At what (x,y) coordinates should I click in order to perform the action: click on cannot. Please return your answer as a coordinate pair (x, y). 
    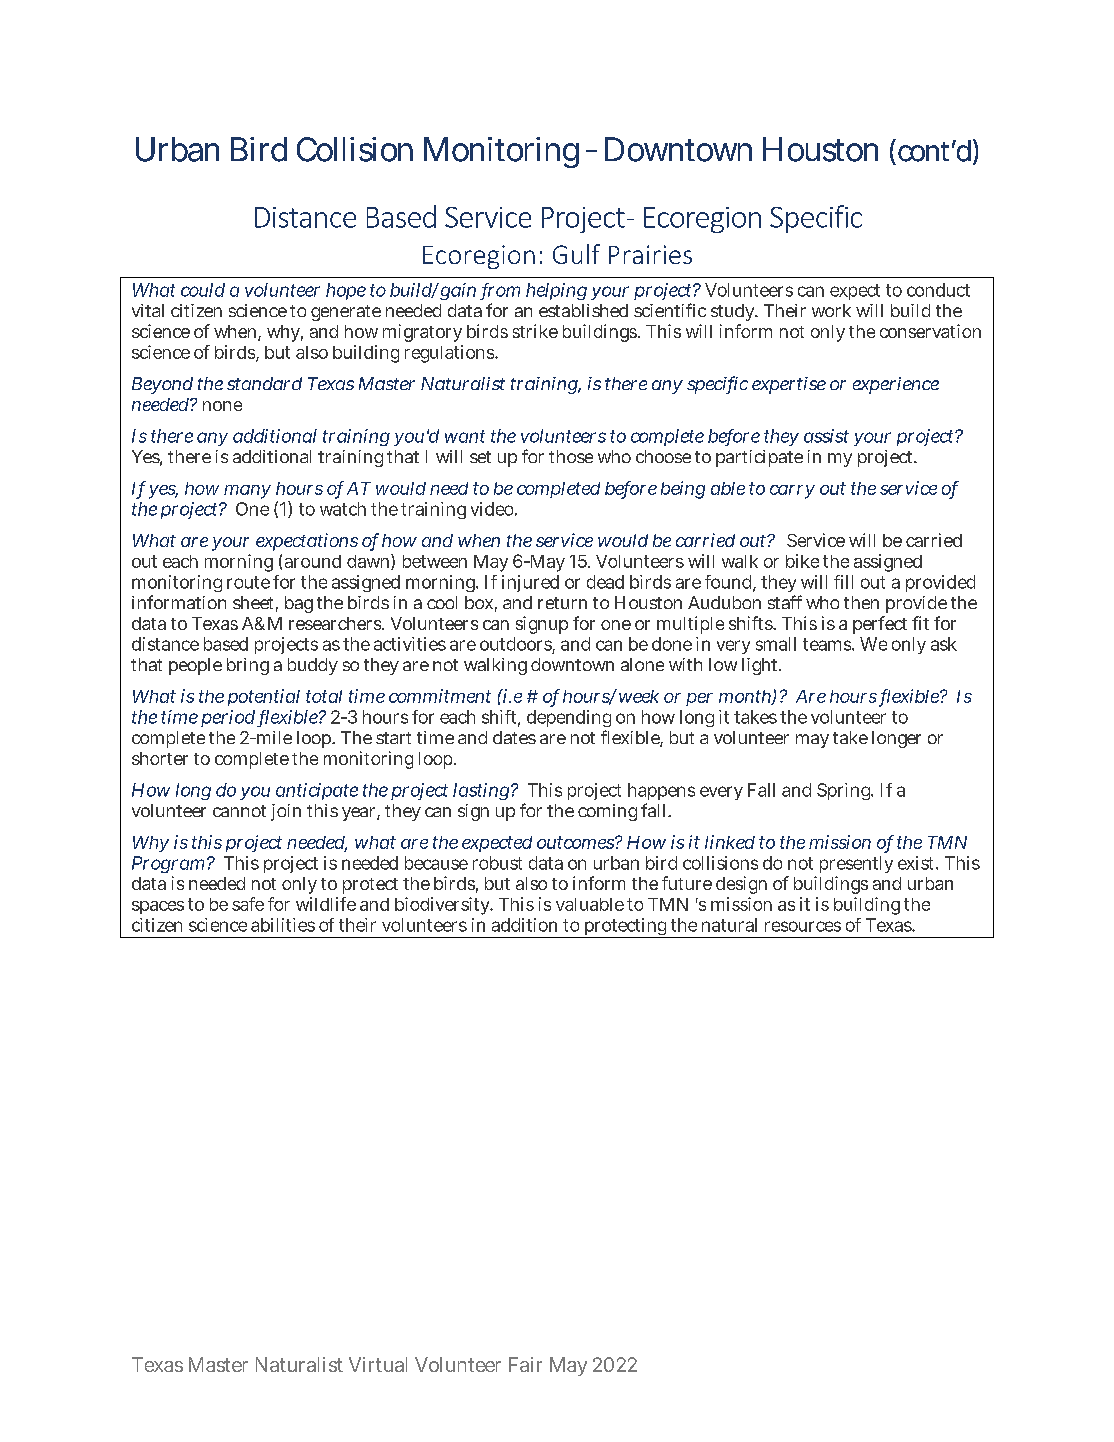
    Looking at the image, I should click on (239, 811).
